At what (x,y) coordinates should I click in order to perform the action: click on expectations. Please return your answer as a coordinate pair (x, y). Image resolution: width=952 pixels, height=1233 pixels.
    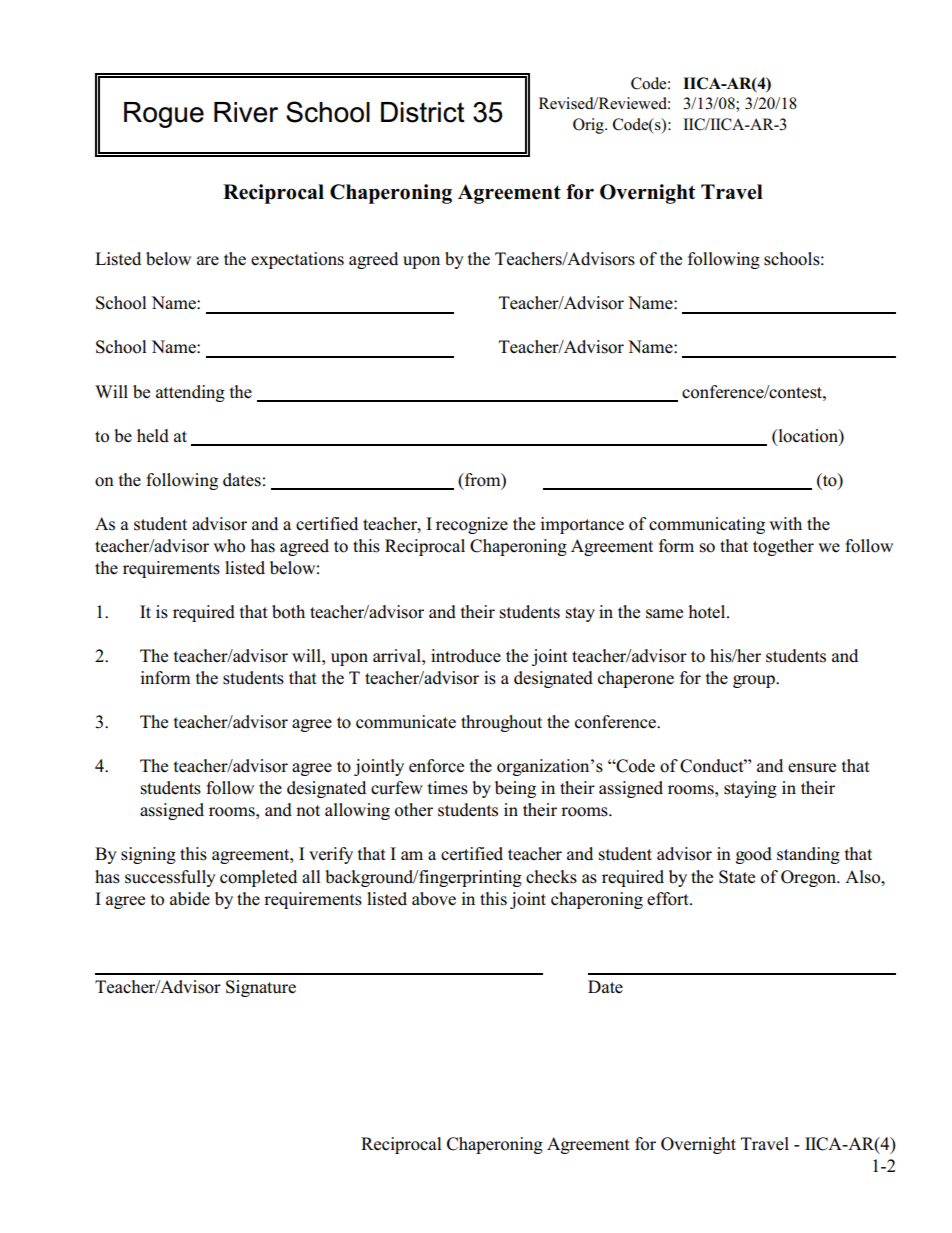
    Looking at the image, I should click on (297, 260).
